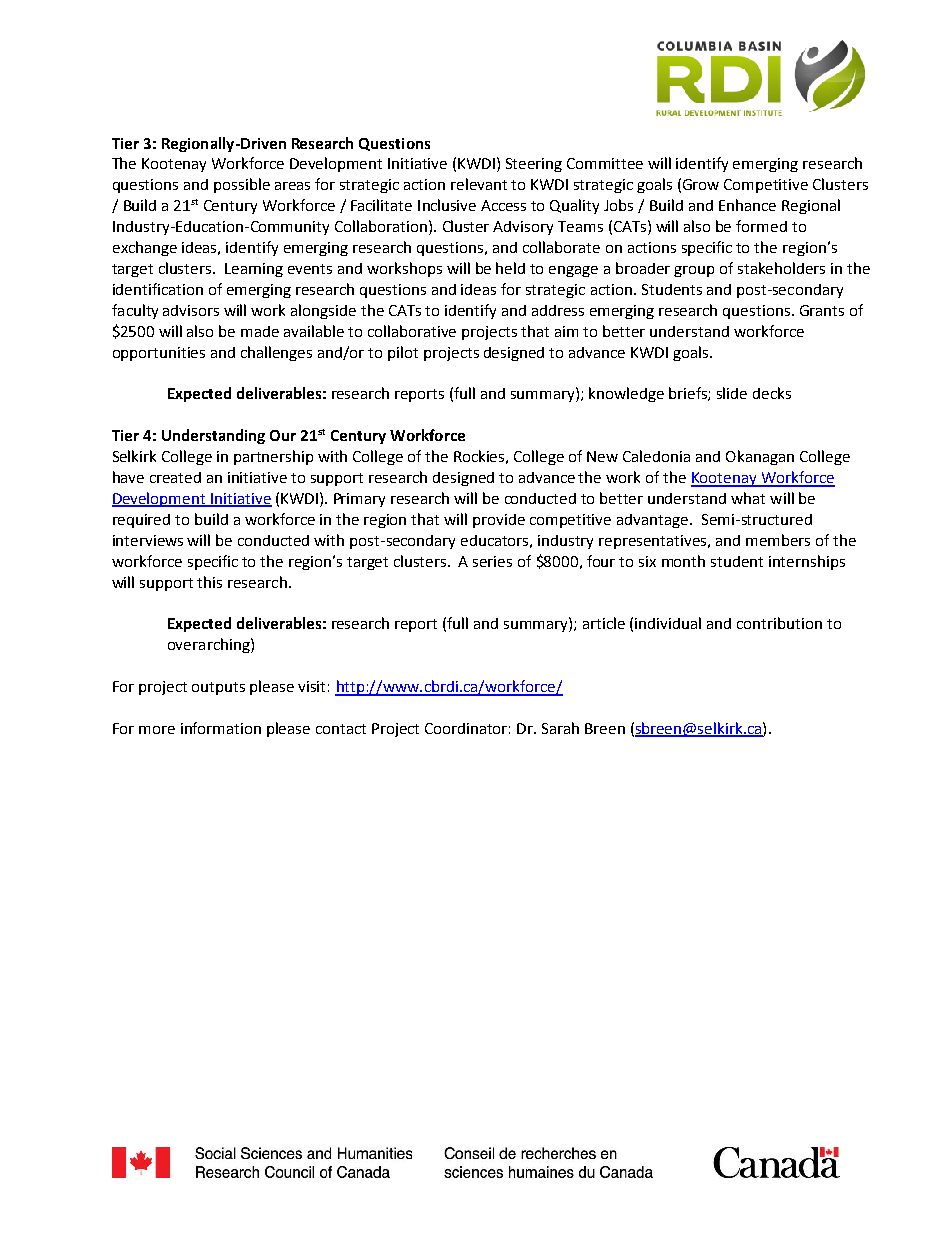 This document has width=952, height=1233. I want to click on held, so click(510, 268).
